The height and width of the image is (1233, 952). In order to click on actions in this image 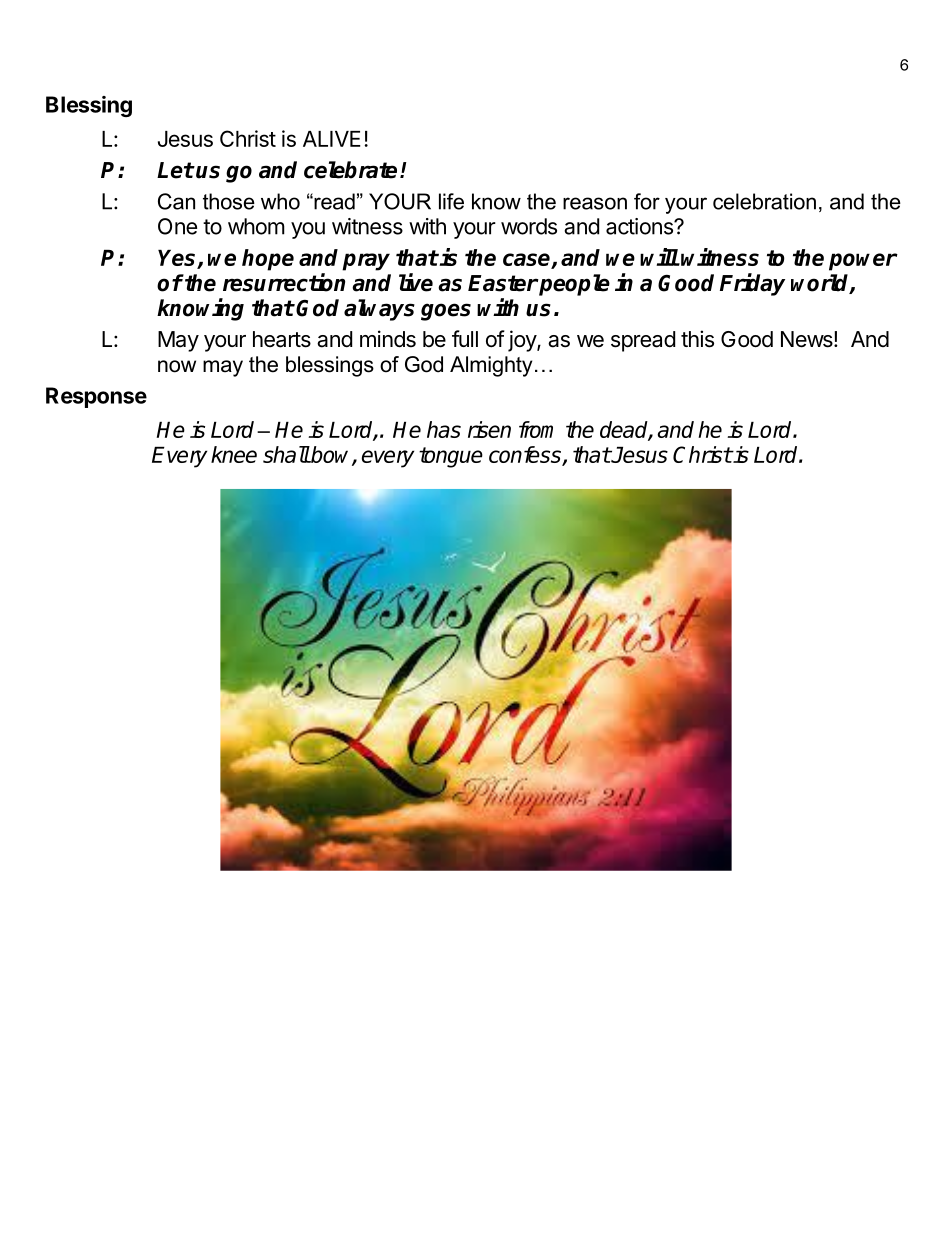, I will do `click(640, 226)`.
